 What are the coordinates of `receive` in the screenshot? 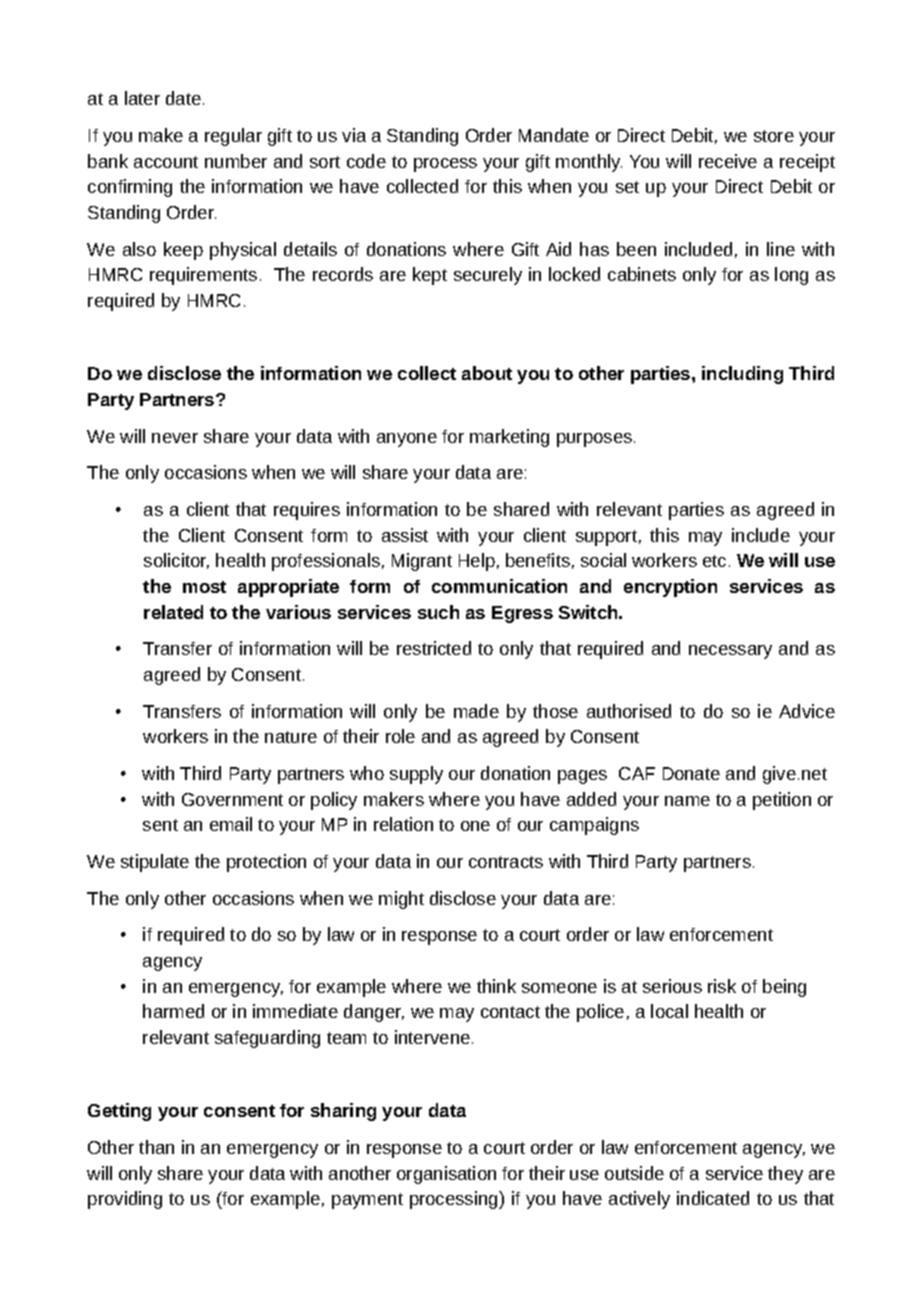 It's located at (728, 161).
